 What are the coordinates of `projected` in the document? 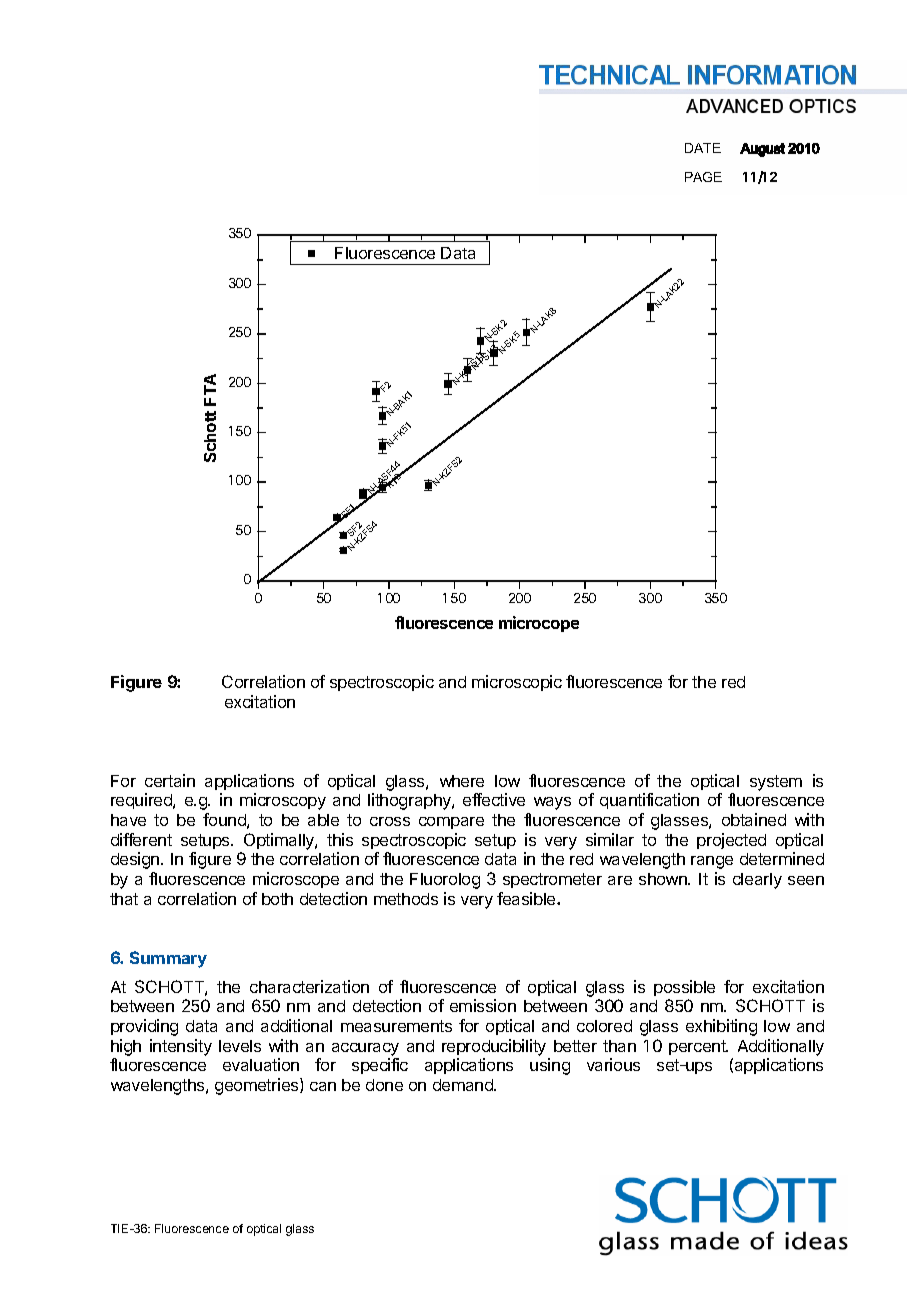 It's located at (731, 841).
